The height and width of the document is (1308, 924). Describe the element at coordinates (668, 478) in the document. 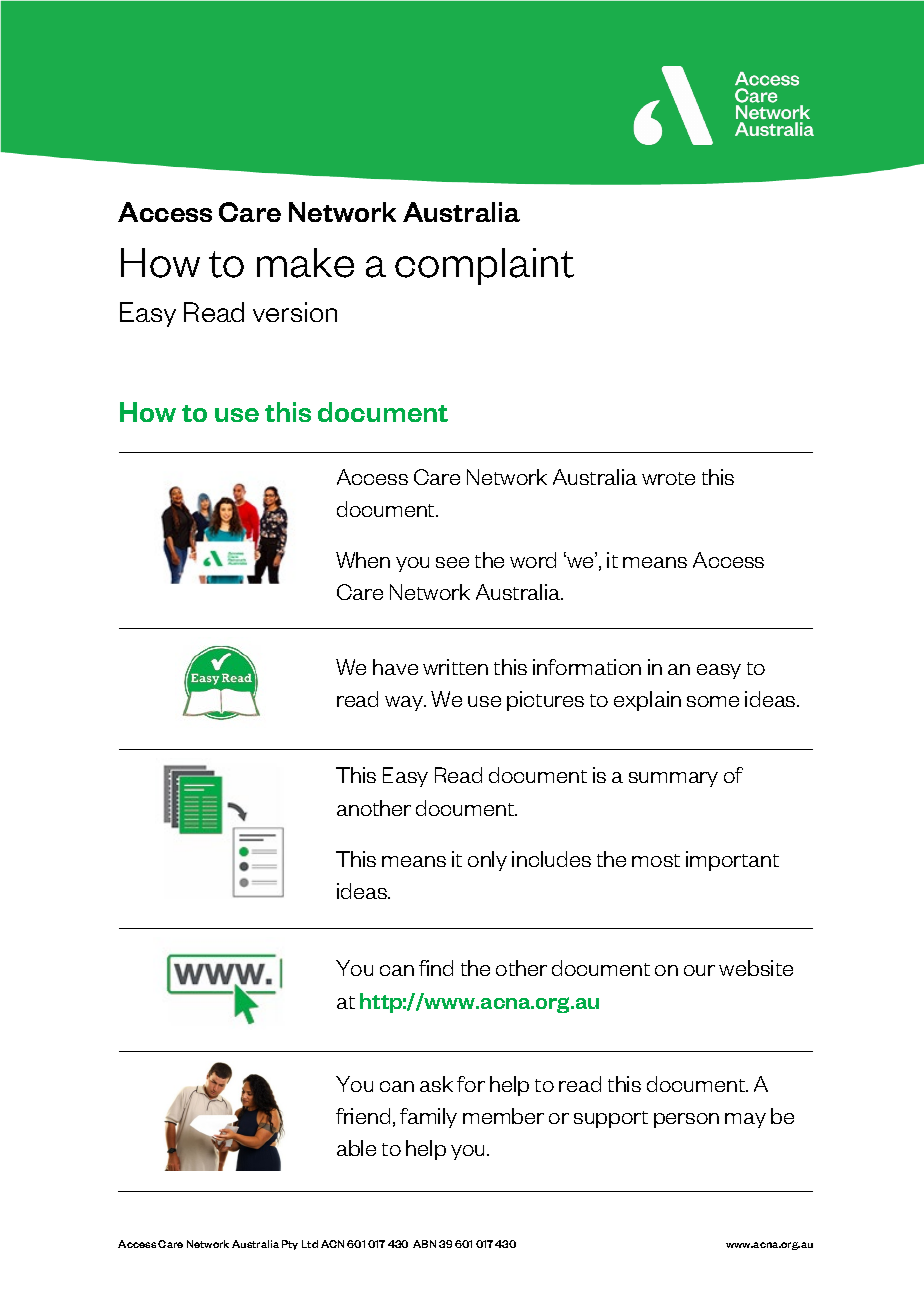

I see `wrote` at that location.
